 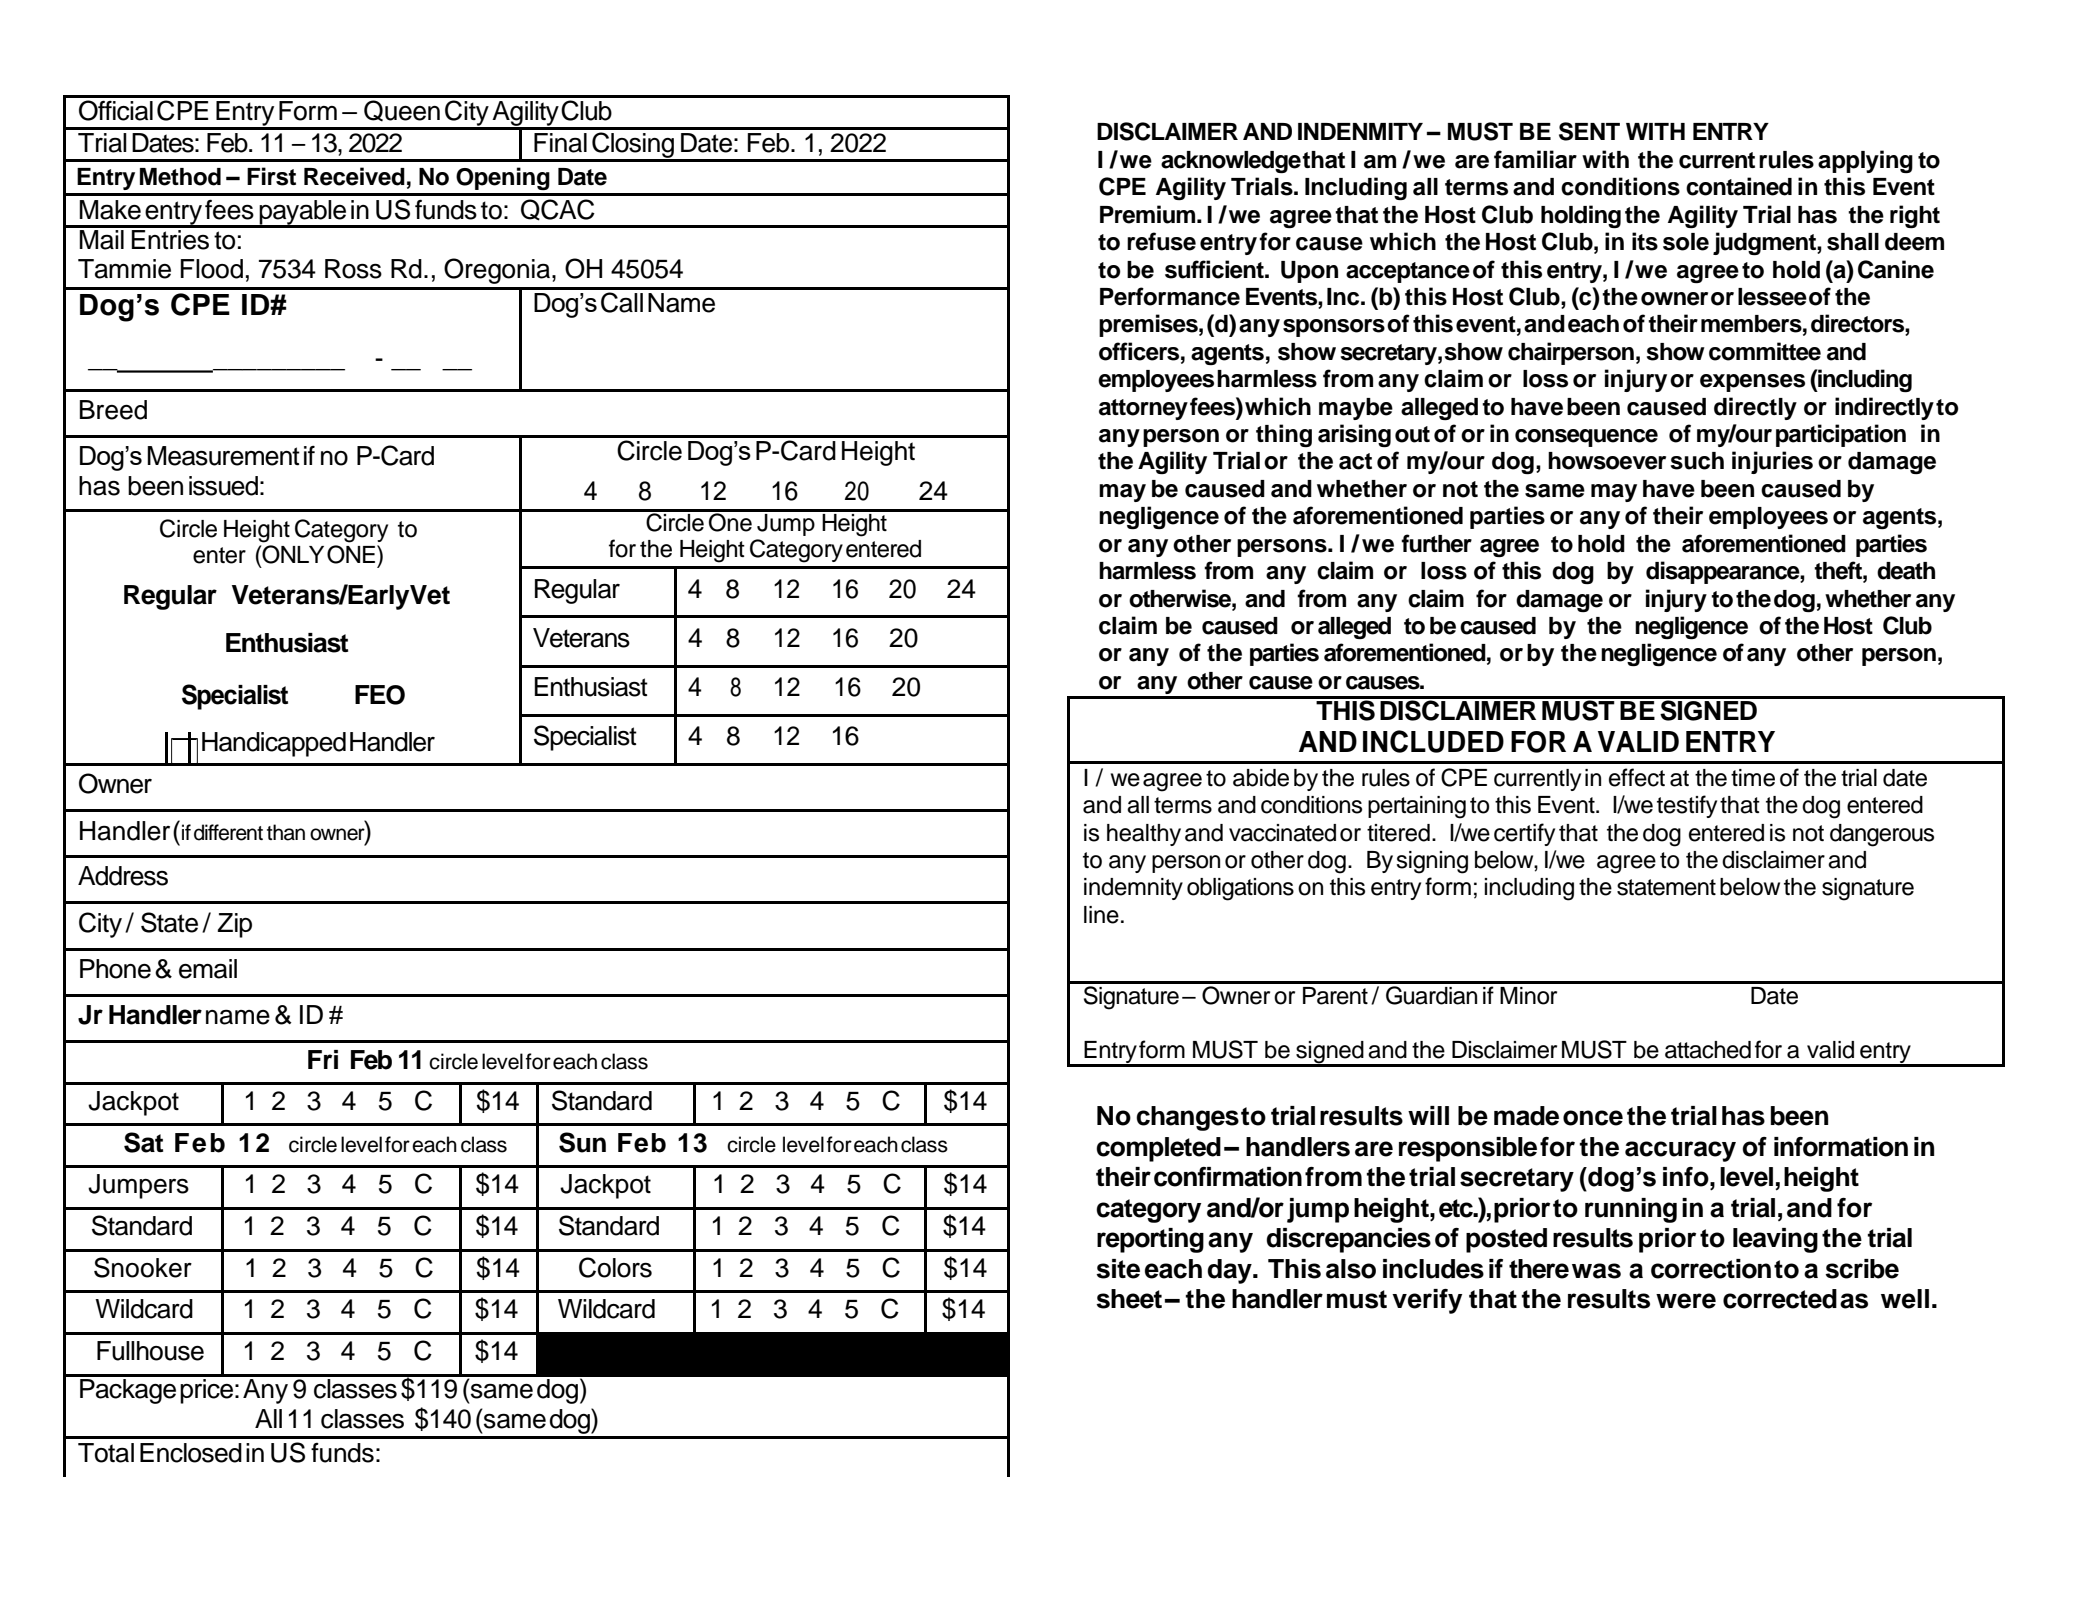 I want to click on Fri, so click(x=323, y=1059).
